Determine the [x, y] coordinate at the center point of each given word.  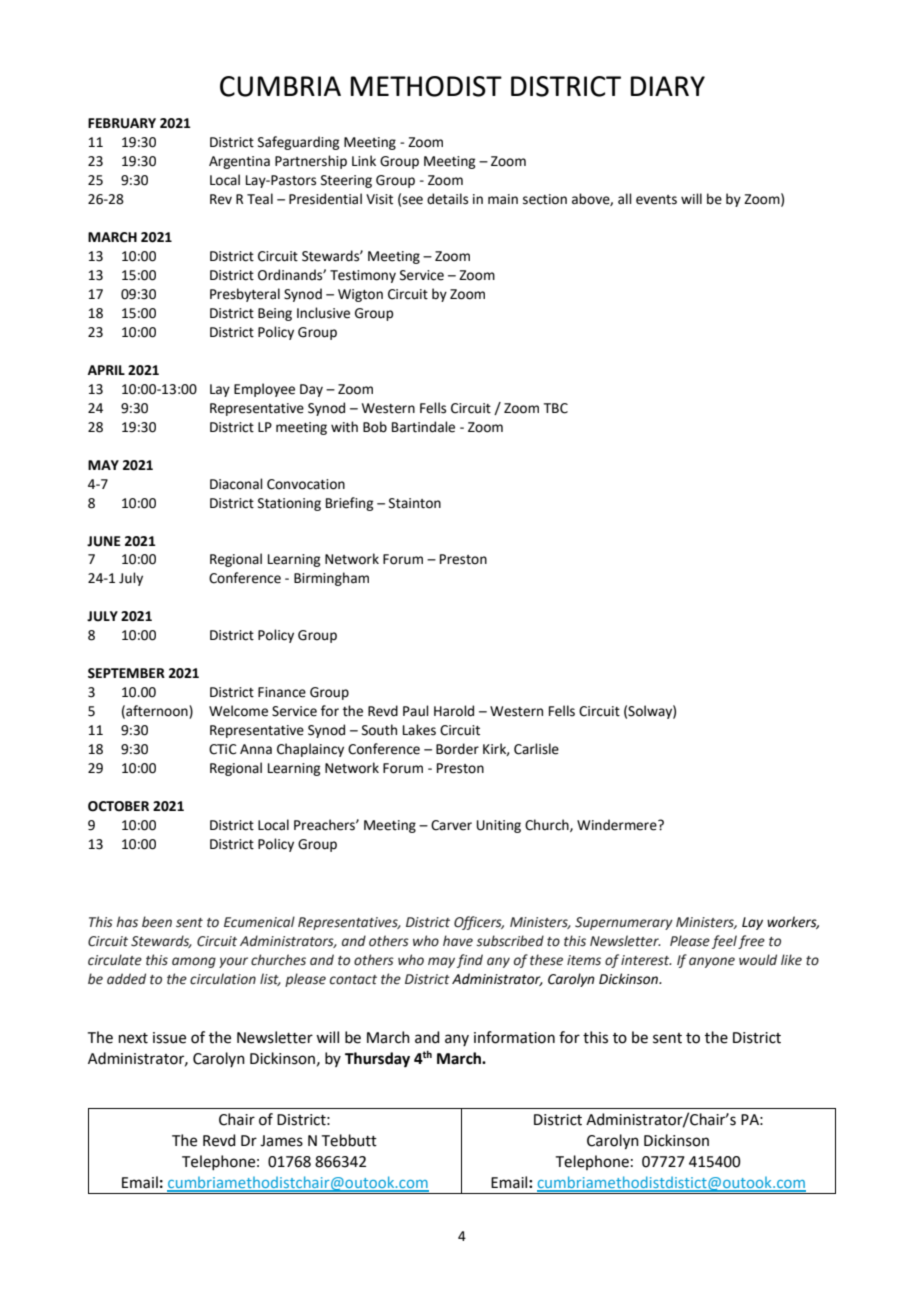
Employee [264, 390]
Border [457, 749]
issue [169, 1038]
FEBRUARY [122, 123]
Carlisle [536, 749]
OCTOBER [118, 806]
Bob [375, 427]
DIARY [668, 86]
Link [364, 160]
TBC [556, 408]
